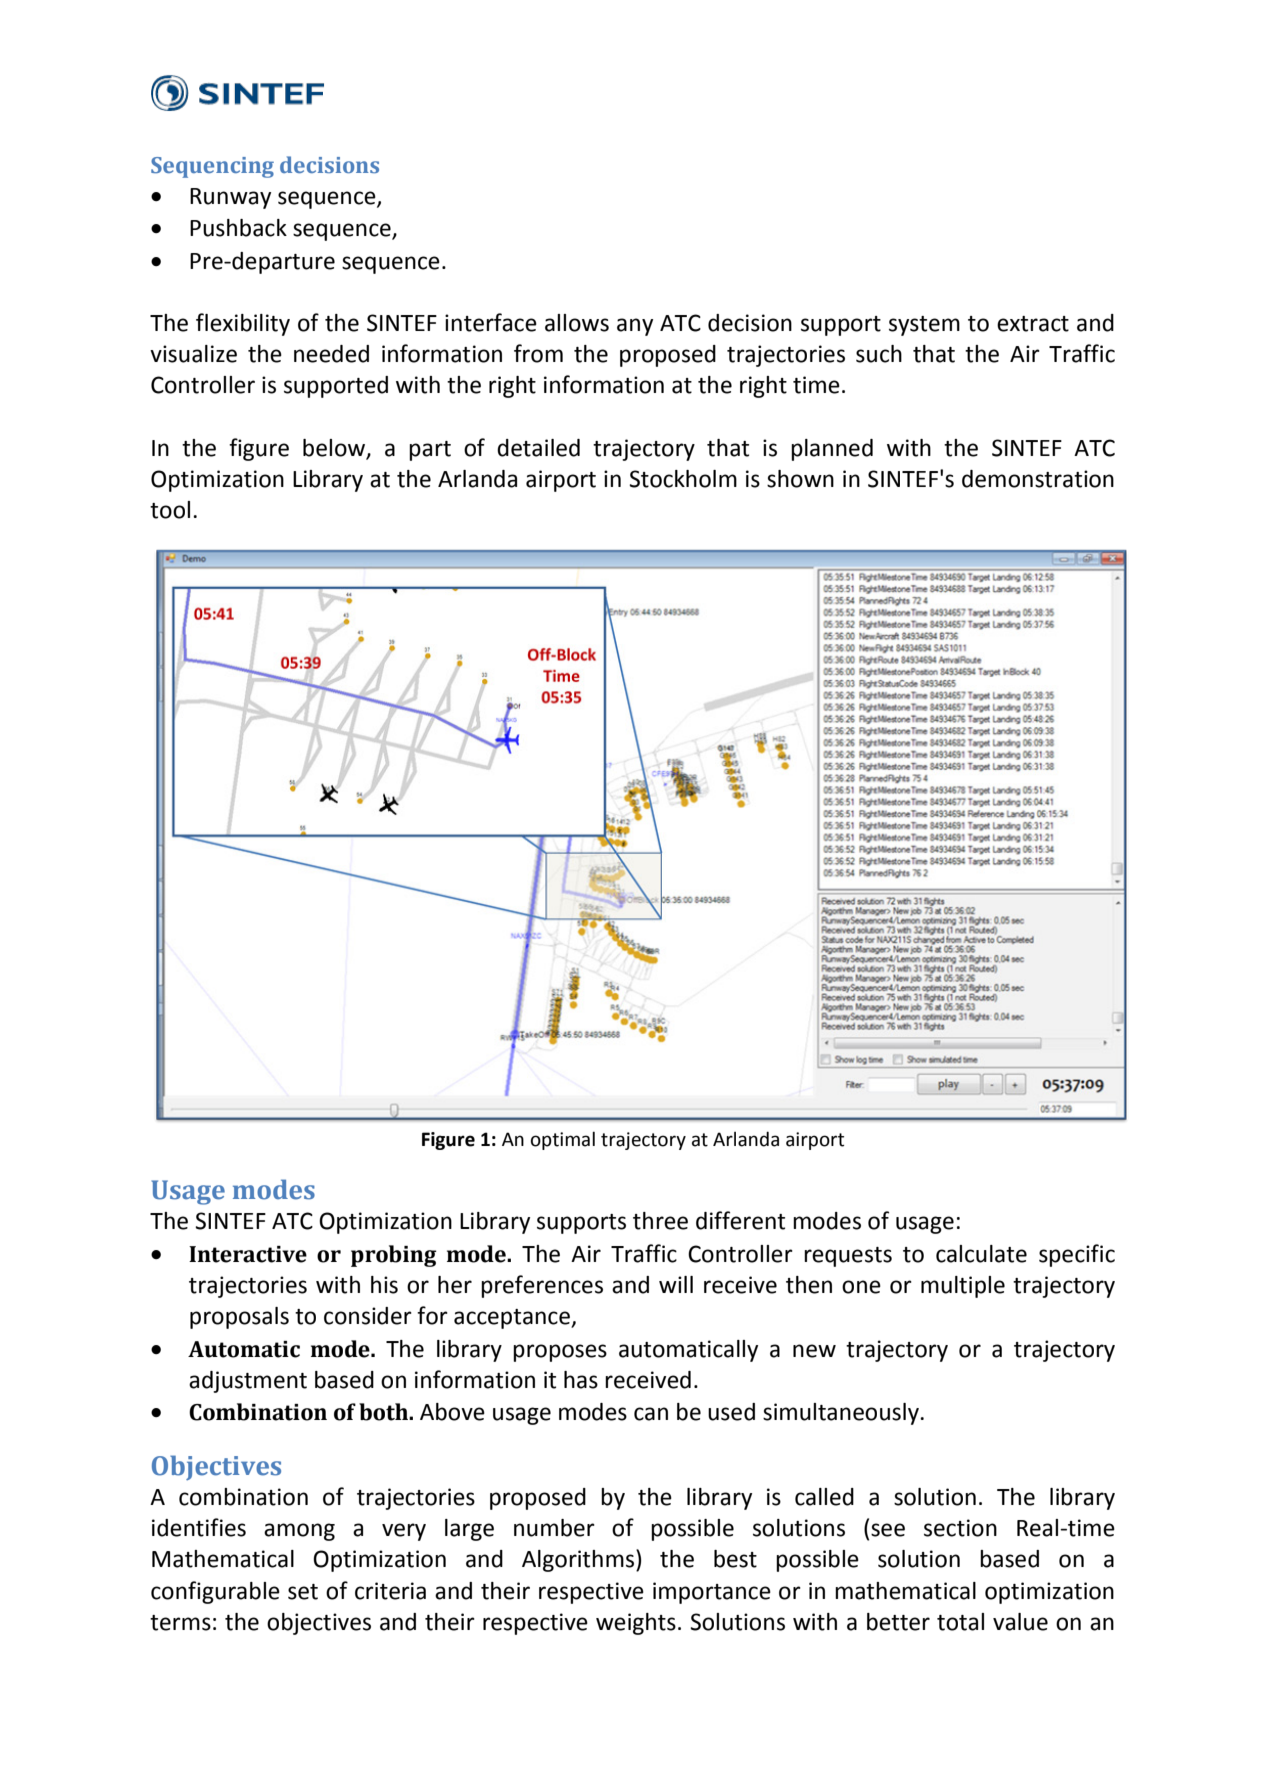  Describe the element at coordinates (170, 510) in the screenshot. I see `tool` at that location.
